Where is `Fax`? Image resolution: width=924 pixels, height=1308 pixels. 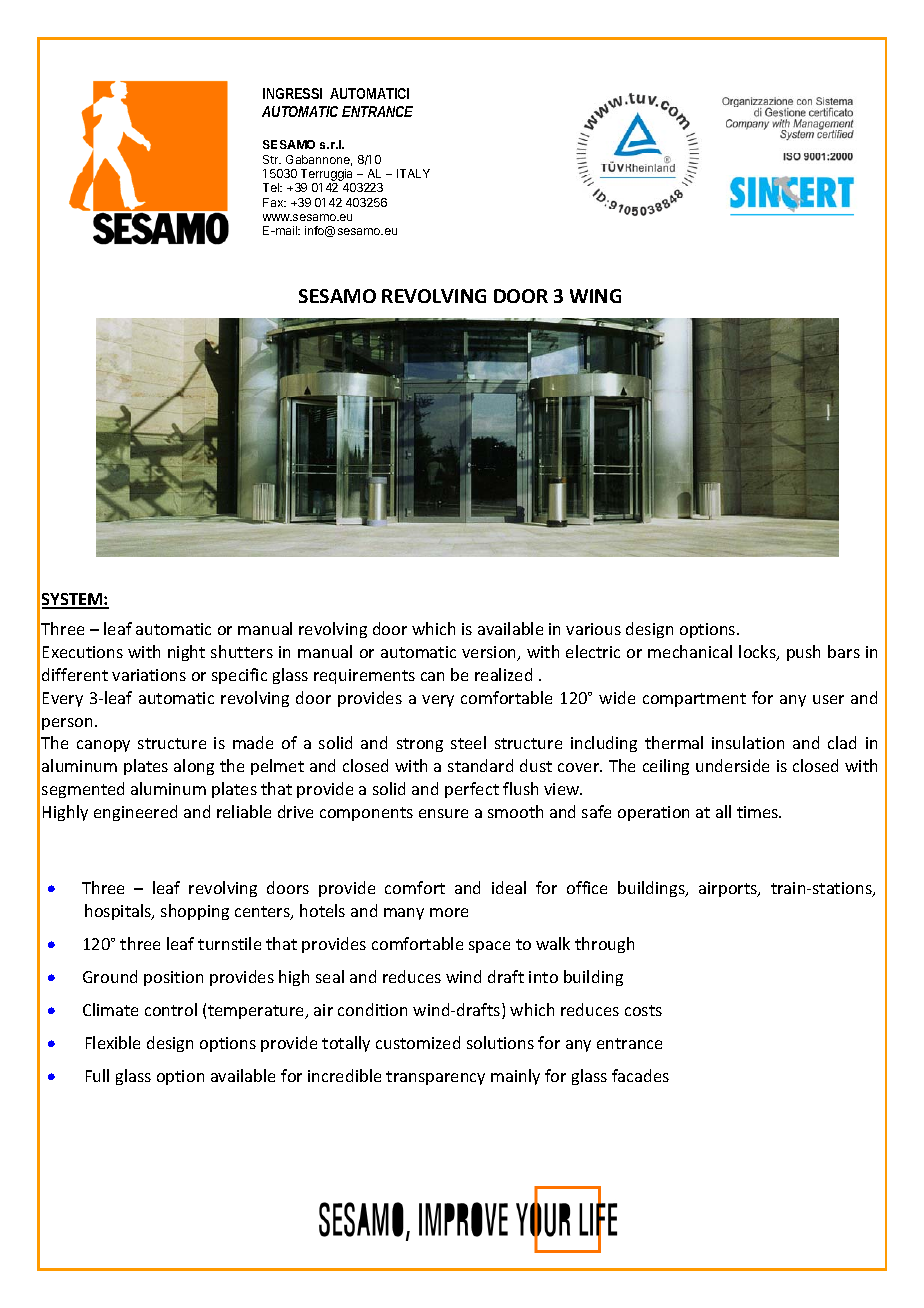
Fax is located at coordinates (274, 202).
